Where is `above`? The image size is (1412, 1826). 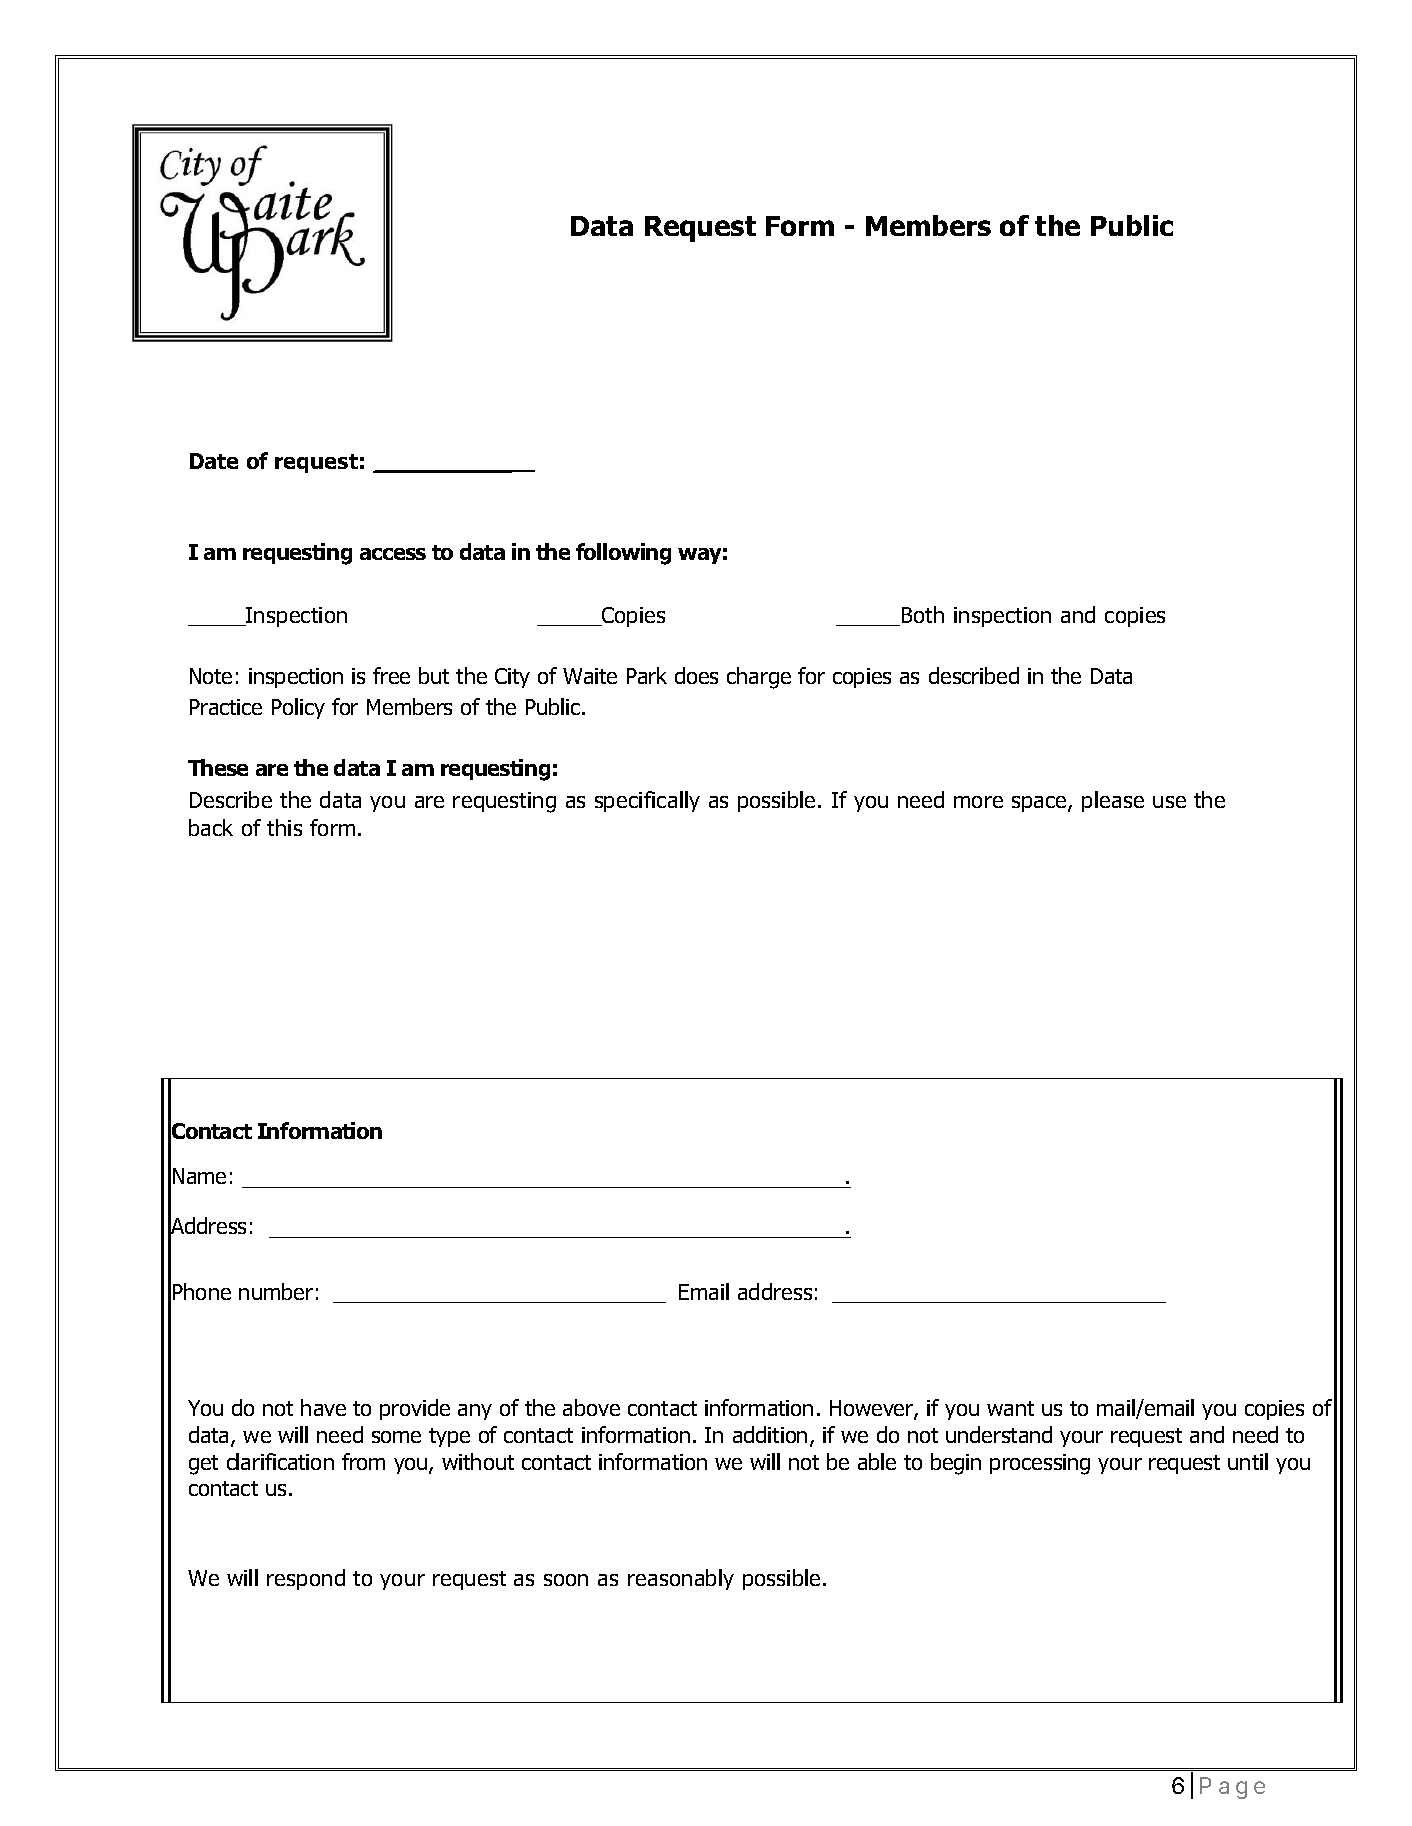 above is located at coordinates (591, 1407).
